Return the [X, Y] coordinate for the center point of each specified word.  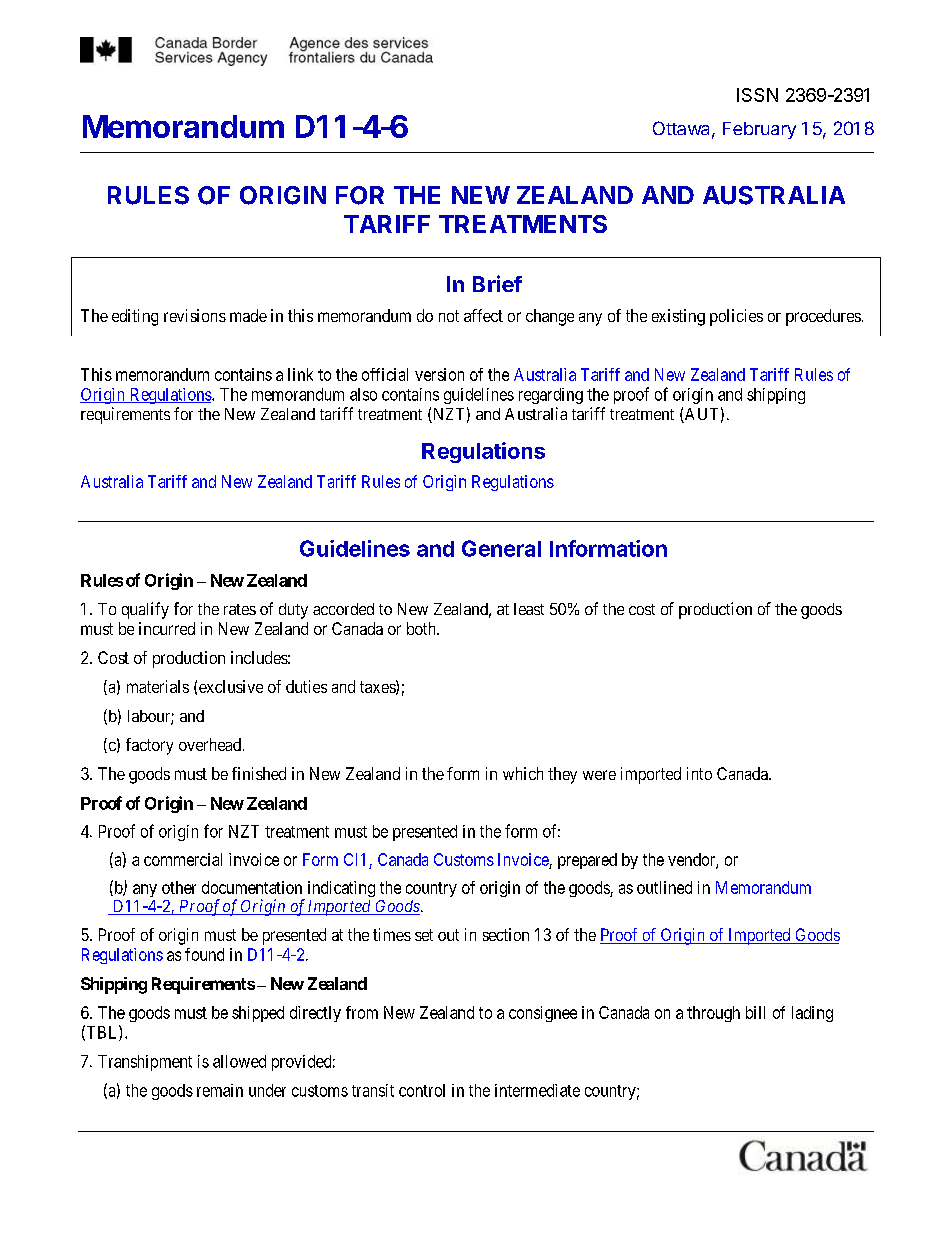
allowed [239, 1061]
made [248, 315]
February [759, 130]
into [699, 773]
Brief [497, 283]
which [523, 773]
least [529, 609]
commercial [183, 859]
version [439, 374]
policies [736, 317]
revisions [195, 315]
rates [240, 609]
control [422, 1090]
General [501, 548]
